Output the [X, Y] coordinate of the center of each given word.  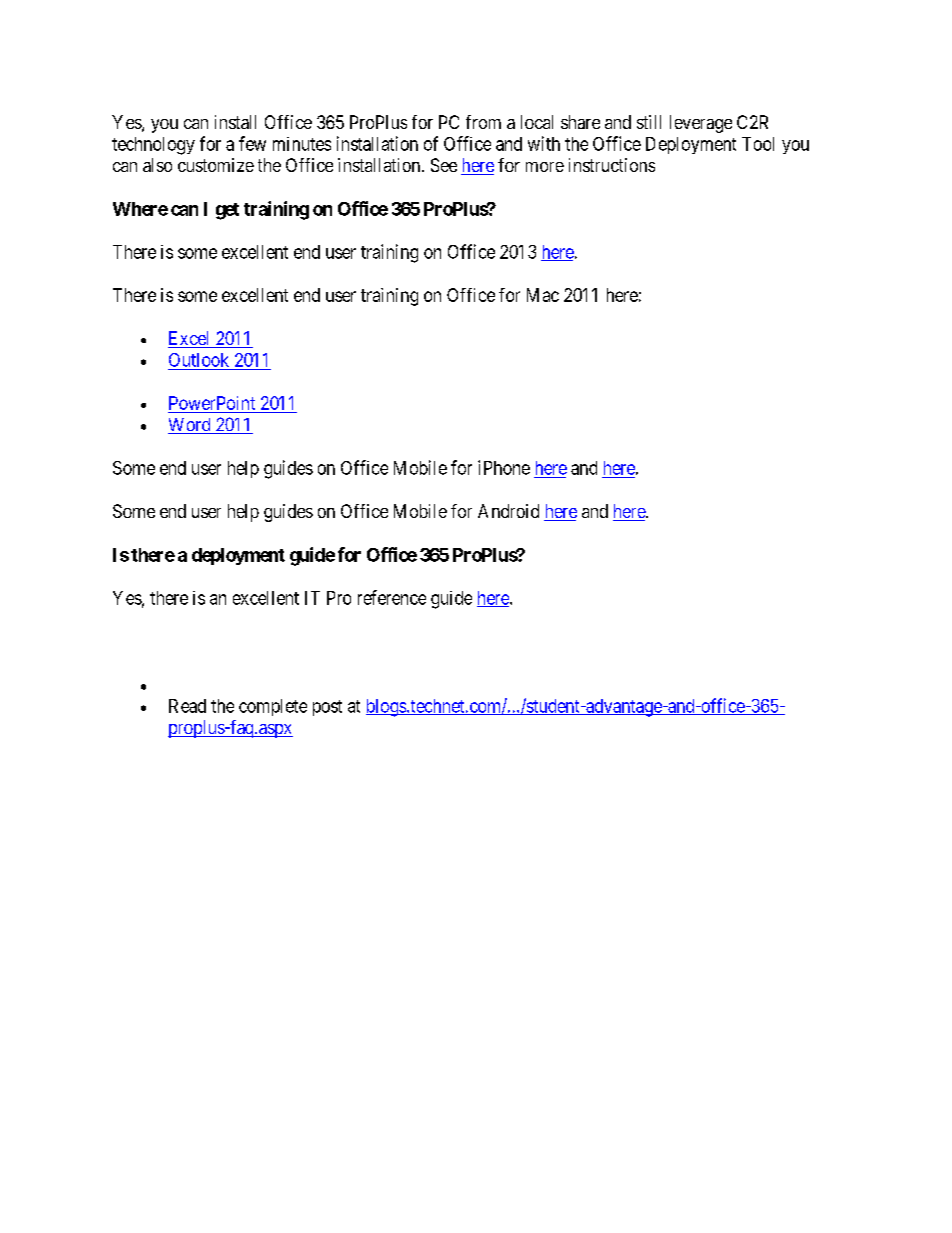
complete [273, 707]
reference [392, 597]
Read [187, 706]
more [545, 167]
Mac [543, 295]
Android [508, 511]
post [327, 708]
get [227, 211]
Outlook [199, 360]
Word [190, 426]
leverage [701, 124]
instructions [612, 165]
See [444, 165]
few [252, 143]
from [483, 122]
